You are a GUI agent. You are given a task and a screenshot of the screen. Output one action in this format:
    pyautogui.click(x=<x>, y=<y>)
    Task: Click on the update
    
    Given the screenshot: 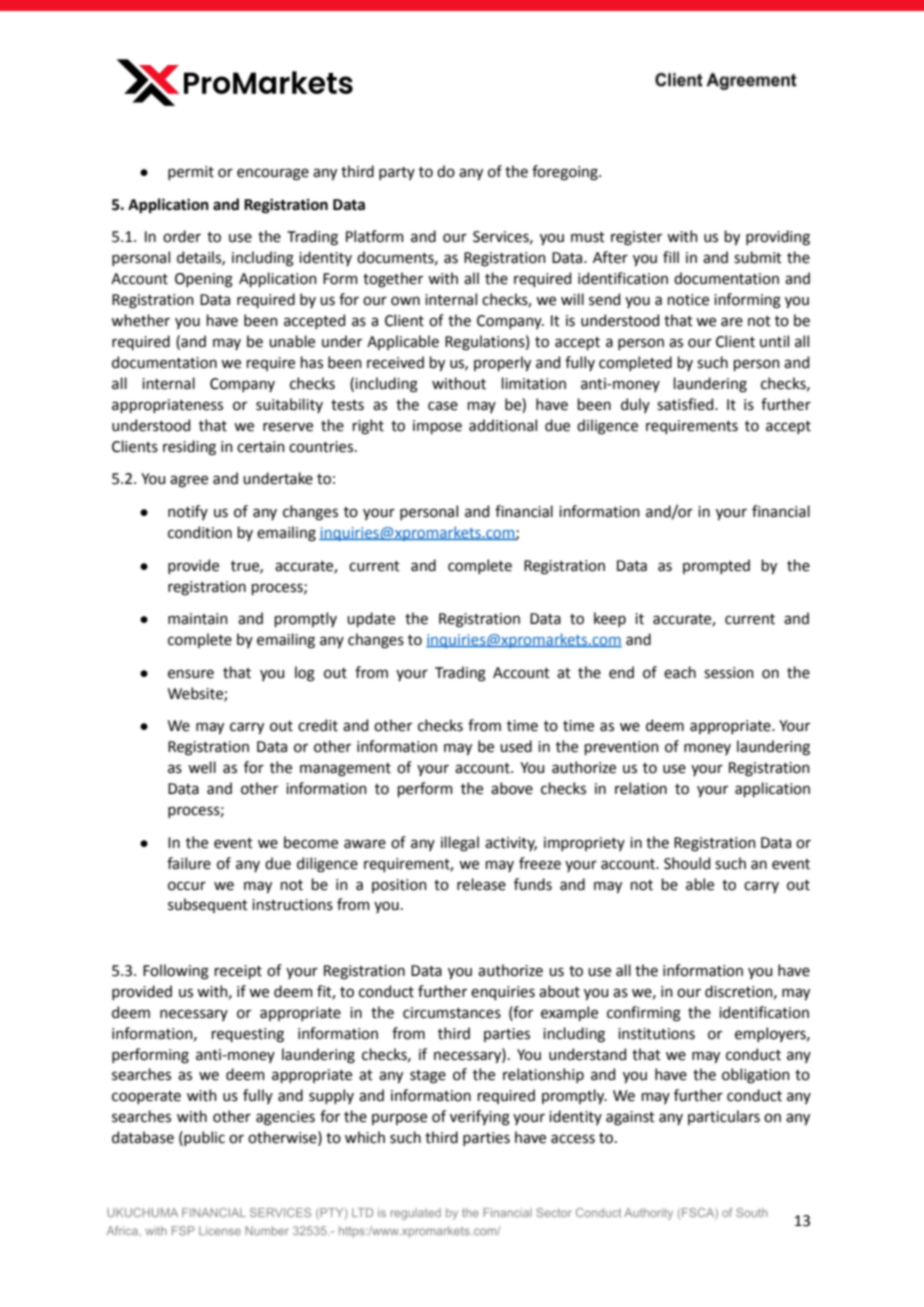 What is the action you would take?
    pyautogui.click(x=371, y=619)
